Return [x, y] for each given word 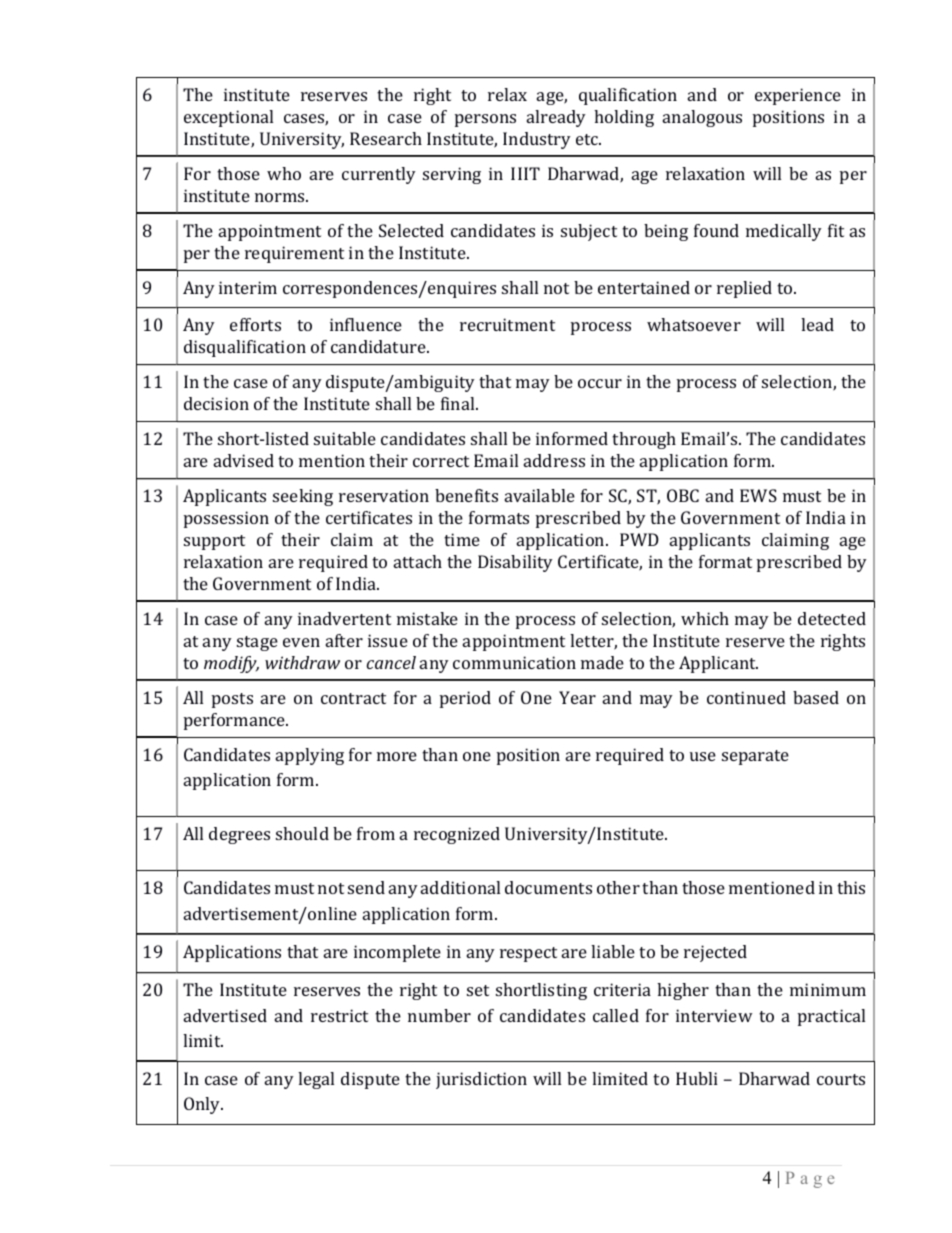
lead [817, 324]
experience [798, 96]
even [301, 642]
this [851, 887]
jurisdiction [481, 1080]
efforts [255, 324]
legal [316, 1080]
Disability [515, 563]
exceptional [228, 118]
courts [841, 1079]
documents [548, 887]
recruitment [507, 324]
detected [832, 618]
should [302, 833]
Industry [537, 140]
